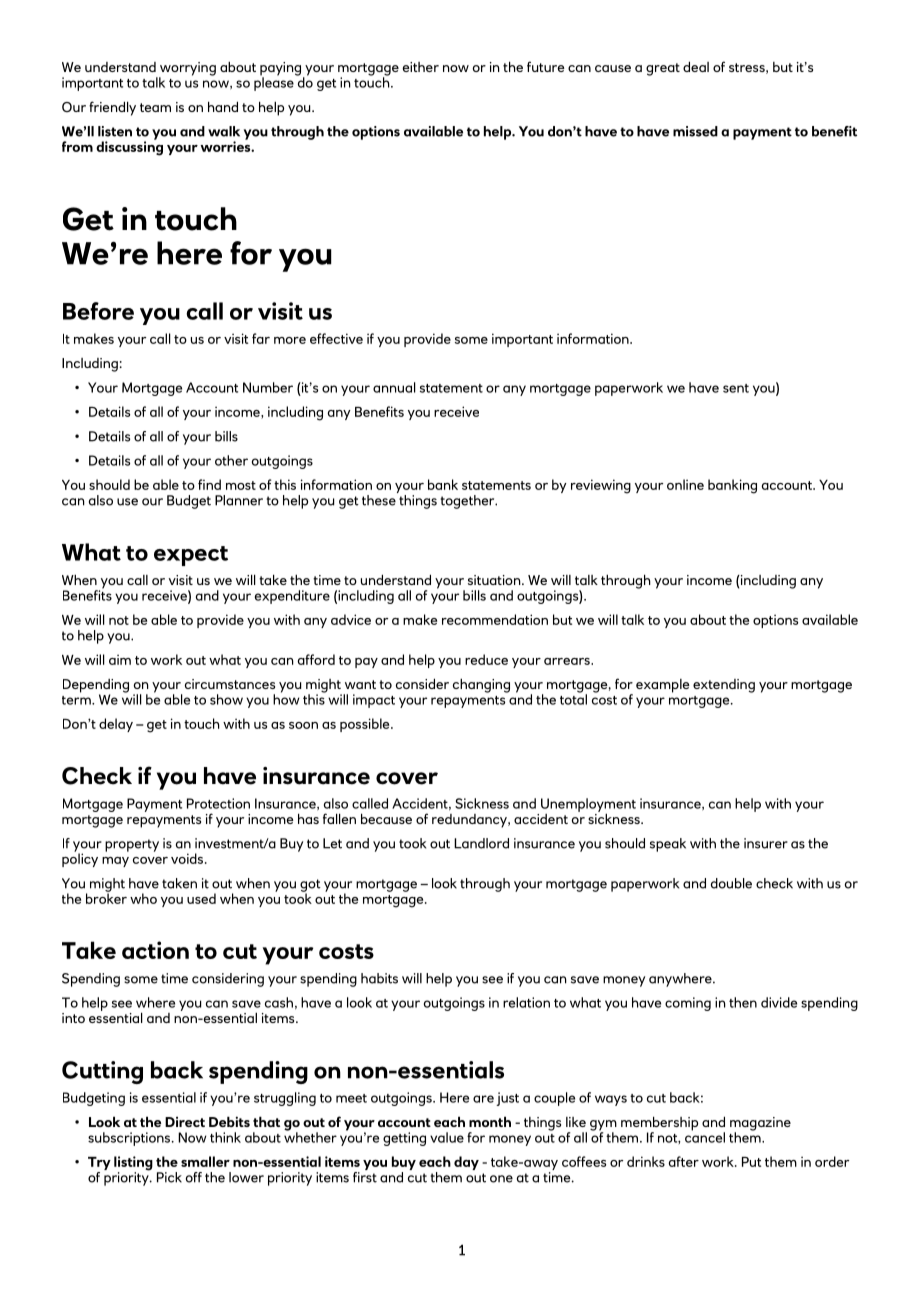 The width and height of the screenshot is (924, 1308). I want to click on either, so click(420, 67).
